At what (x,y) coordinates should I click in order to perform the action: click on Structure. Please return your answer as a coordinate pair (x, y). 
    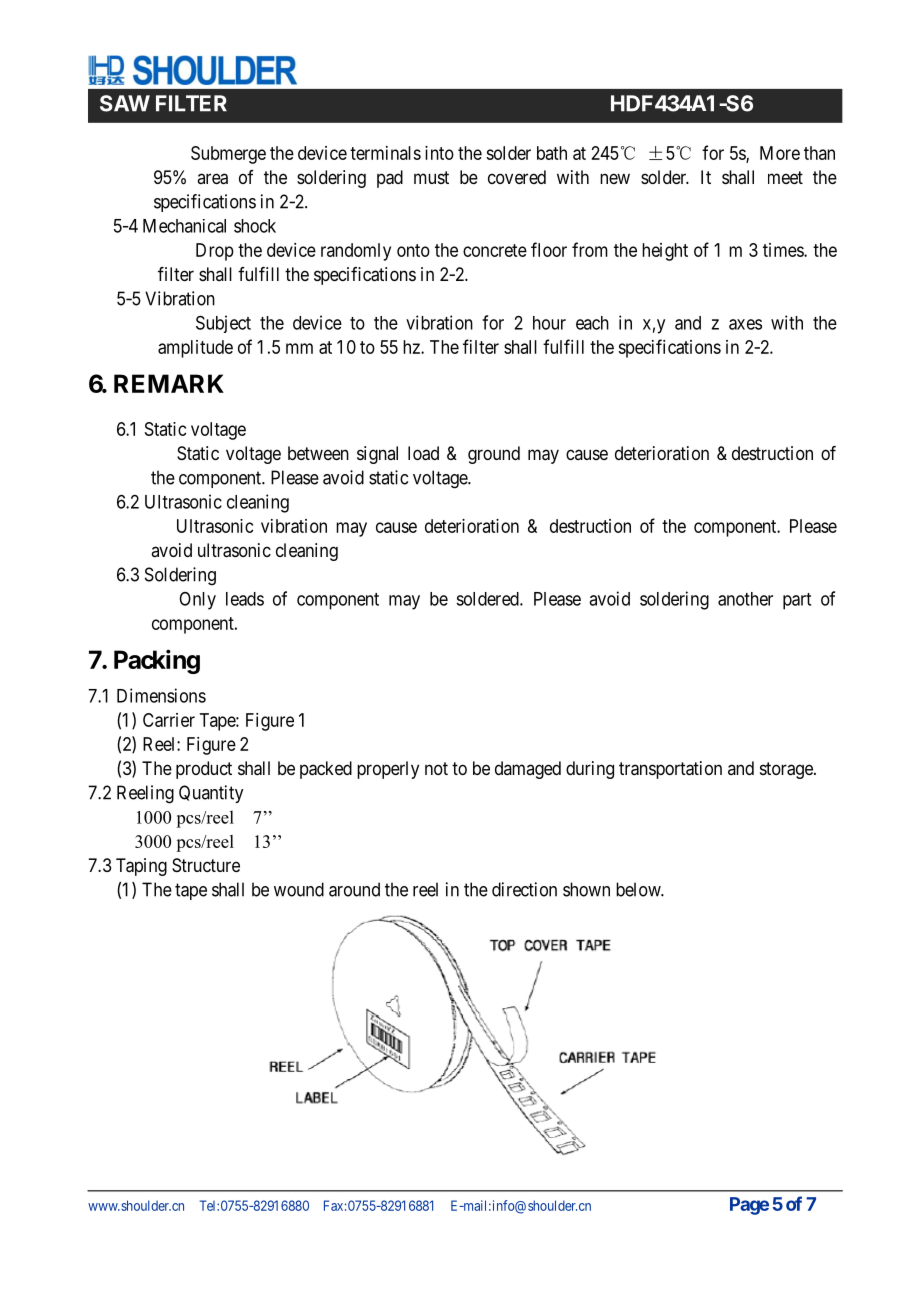
    Looking at the image, I should click on (206, 865).
